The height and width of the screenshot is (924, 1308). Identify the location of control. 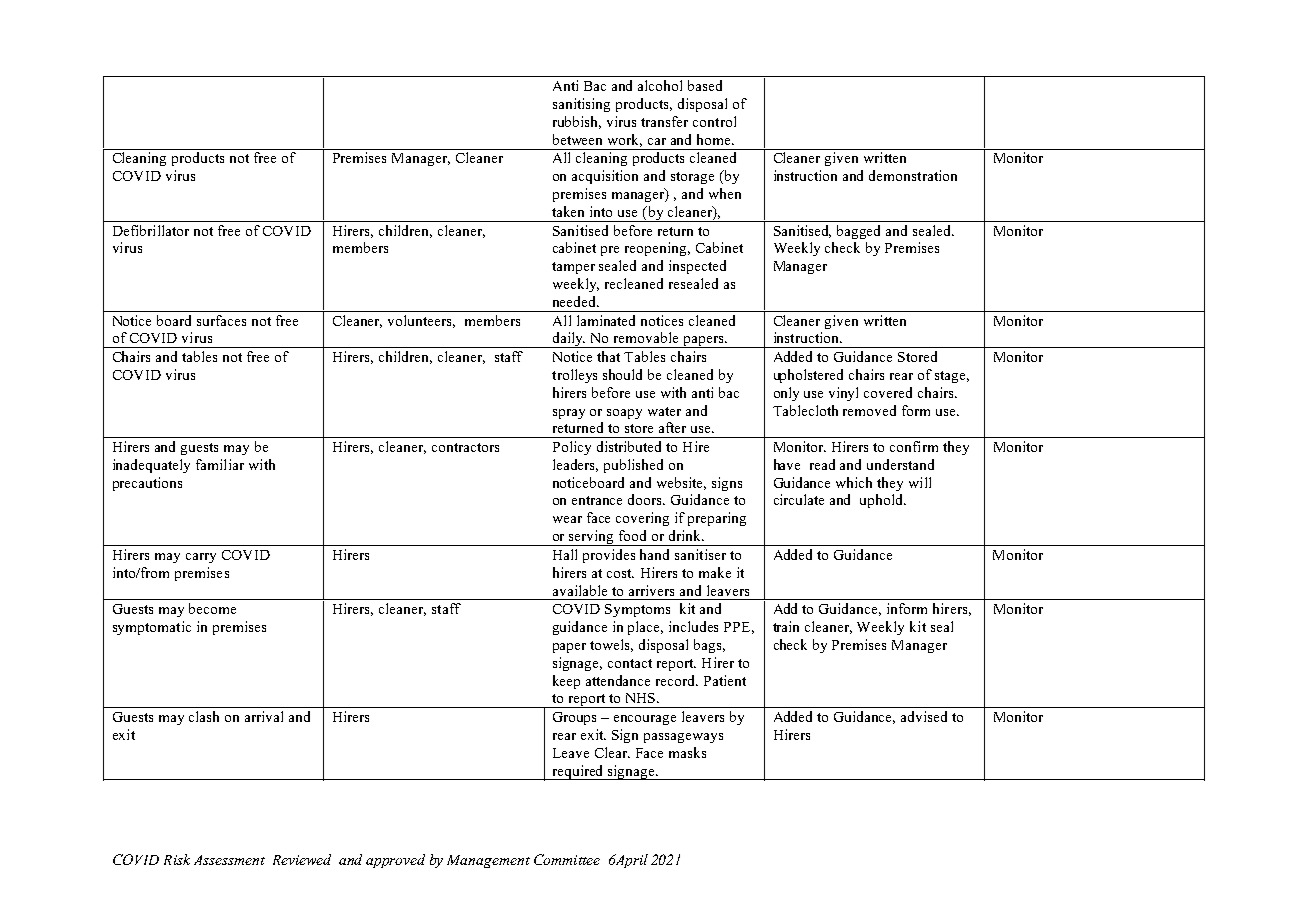
(714, 121).
